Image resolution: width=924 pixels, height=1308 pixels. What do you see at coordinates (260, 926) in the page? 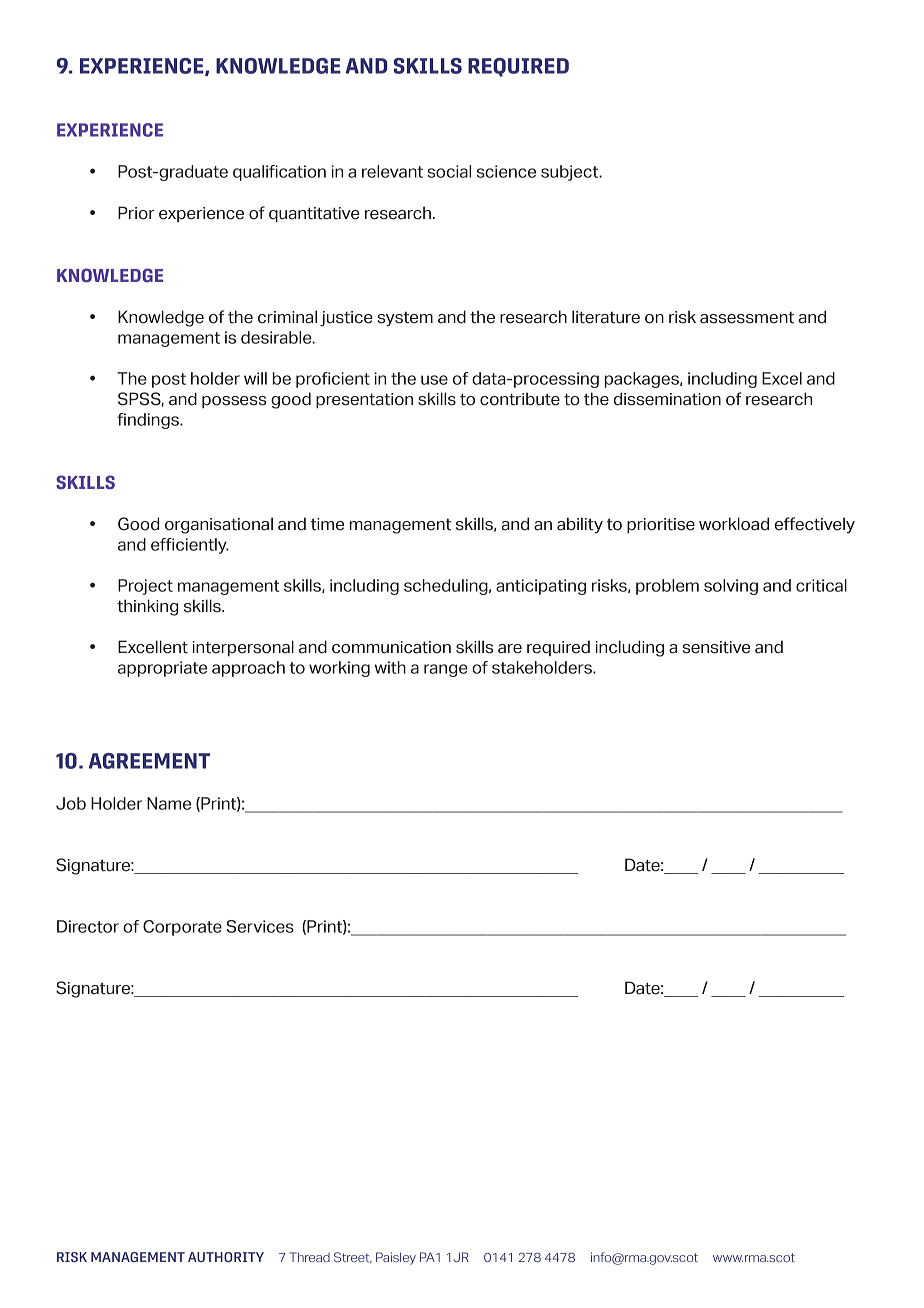
I see `Services` at bounding box center [260, 926].
